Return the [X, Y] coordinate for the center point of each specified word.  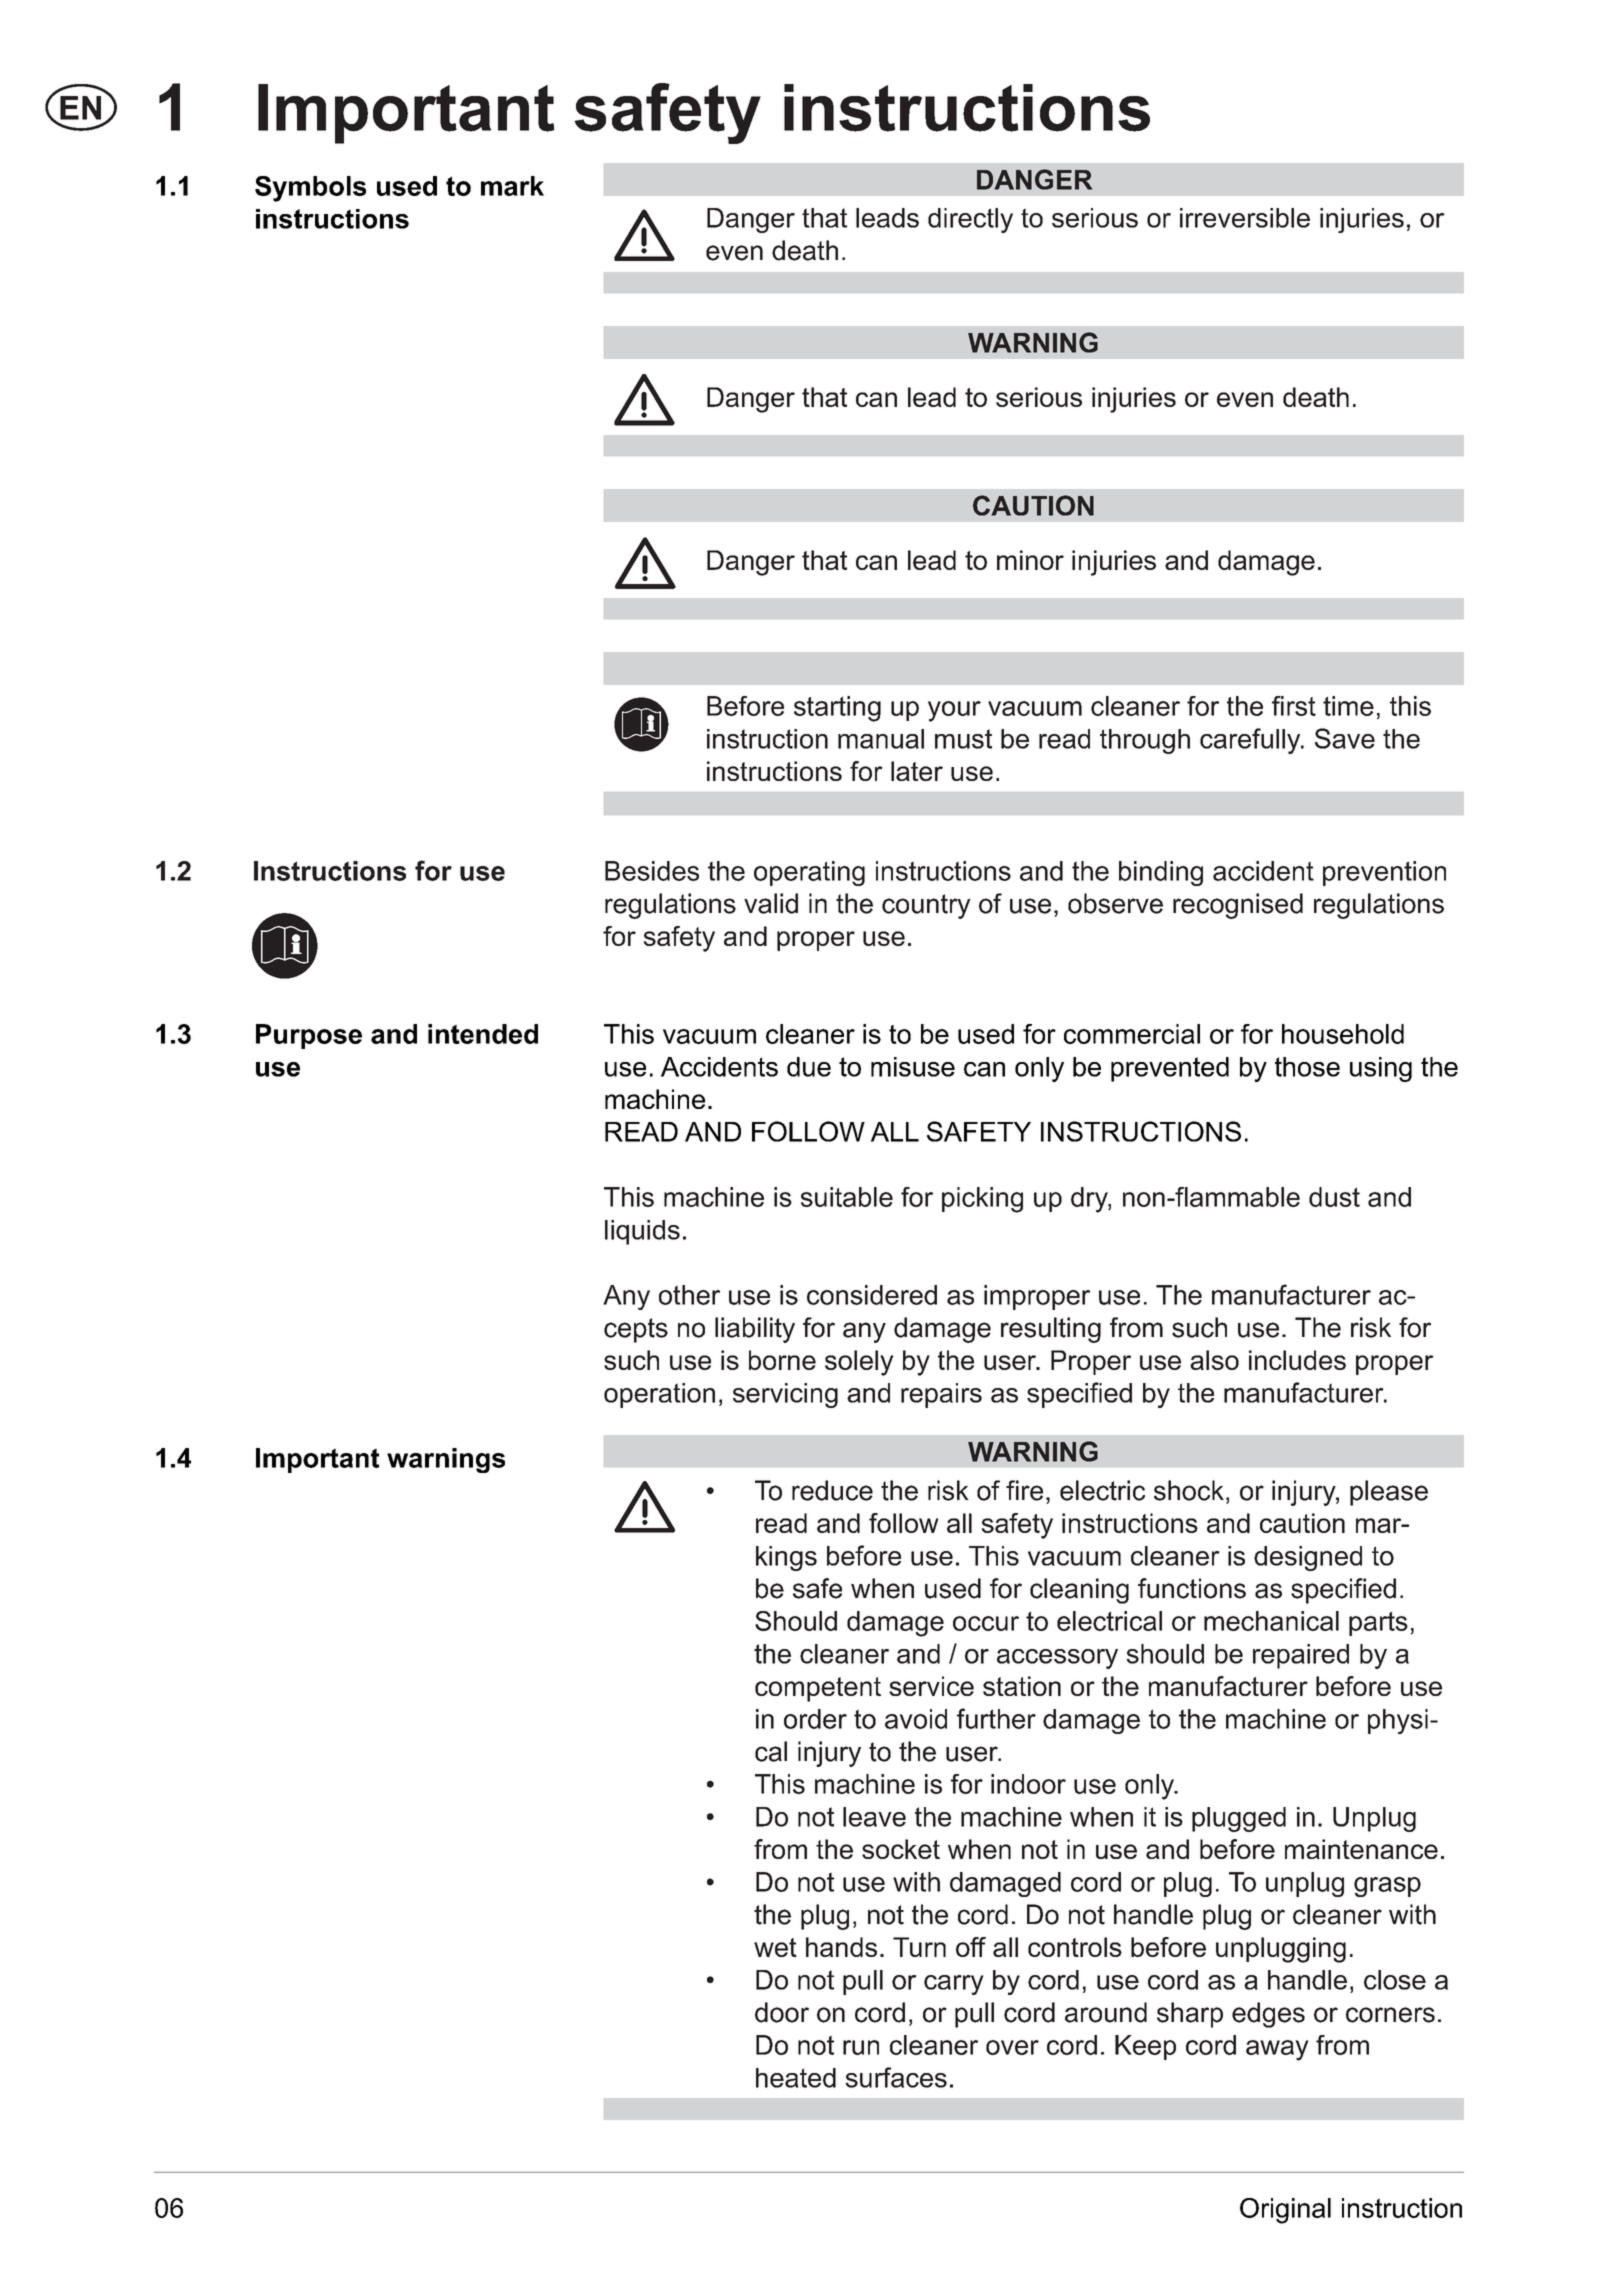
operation [659, 1395]
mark [512, 186]
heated [796, 2078]
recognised [1238, 906]
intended [483, 1034]
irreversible [1245, 218]
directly [970, 220]
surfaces [896, 2077]
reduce [832, 1490]
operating [809, 873]
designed [1308, 1558]
